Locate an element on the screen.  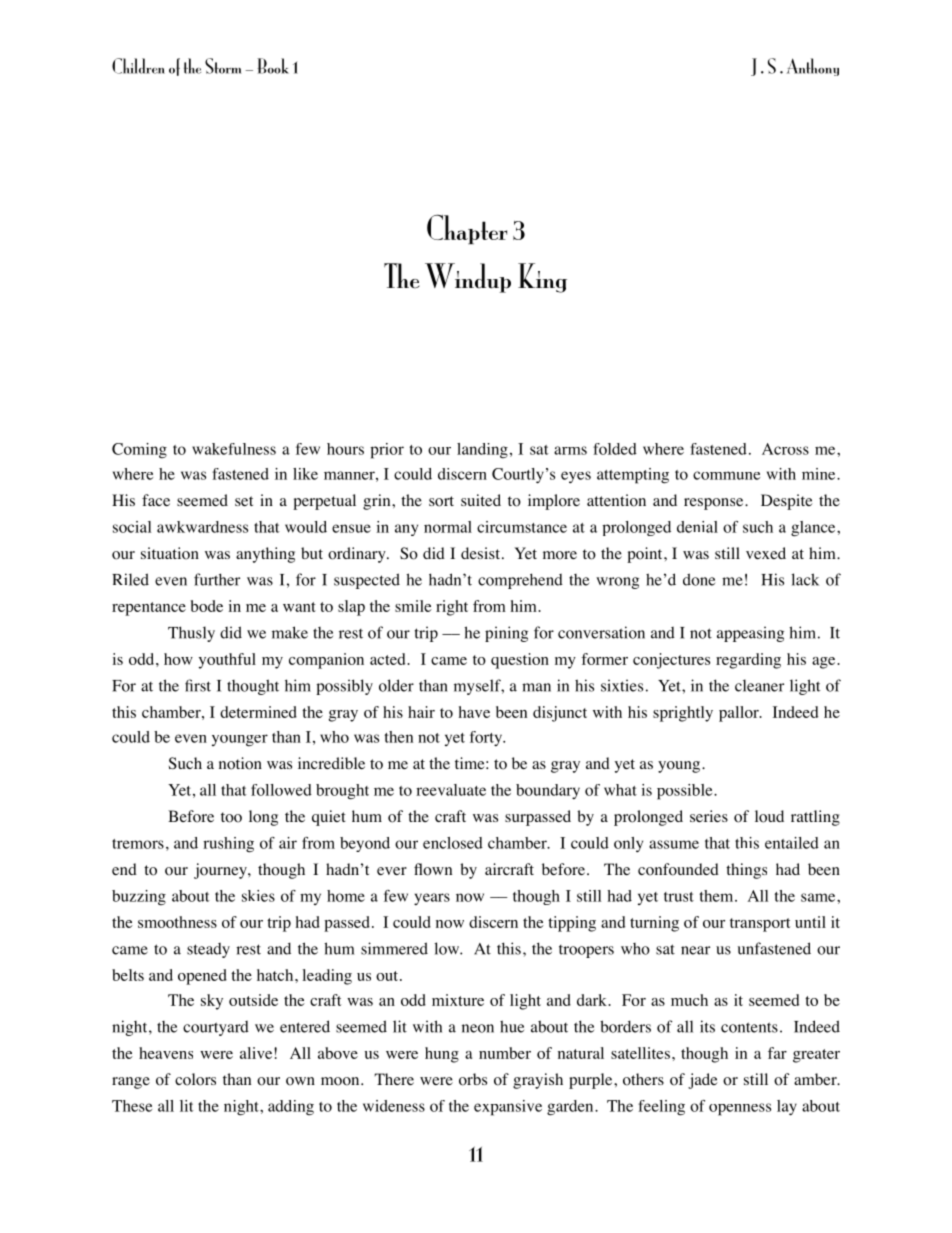
Storm is located at coordinates (223, 66).
